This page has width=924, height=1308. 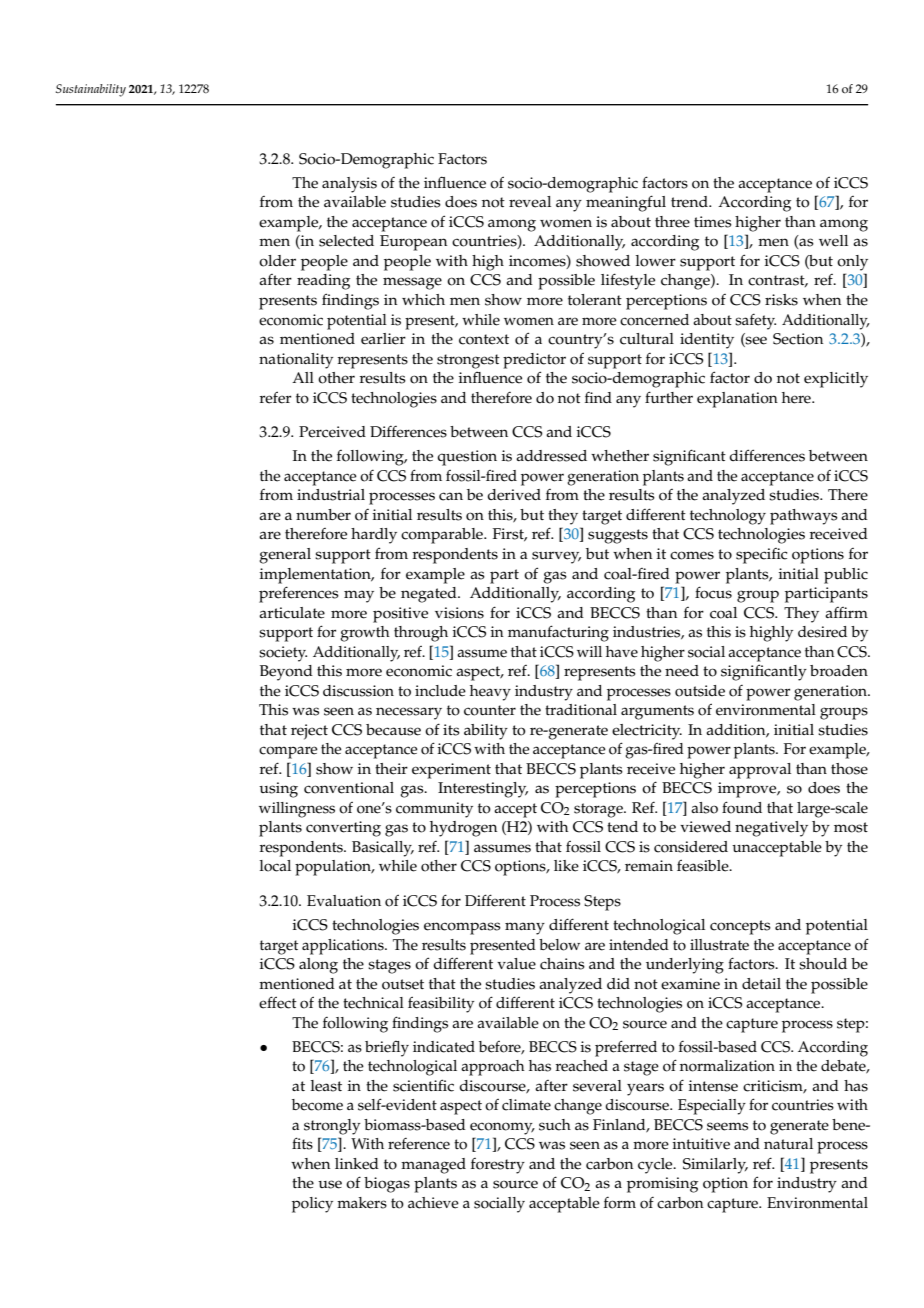 I want to click on reveal, so click(x=530, y=202).
